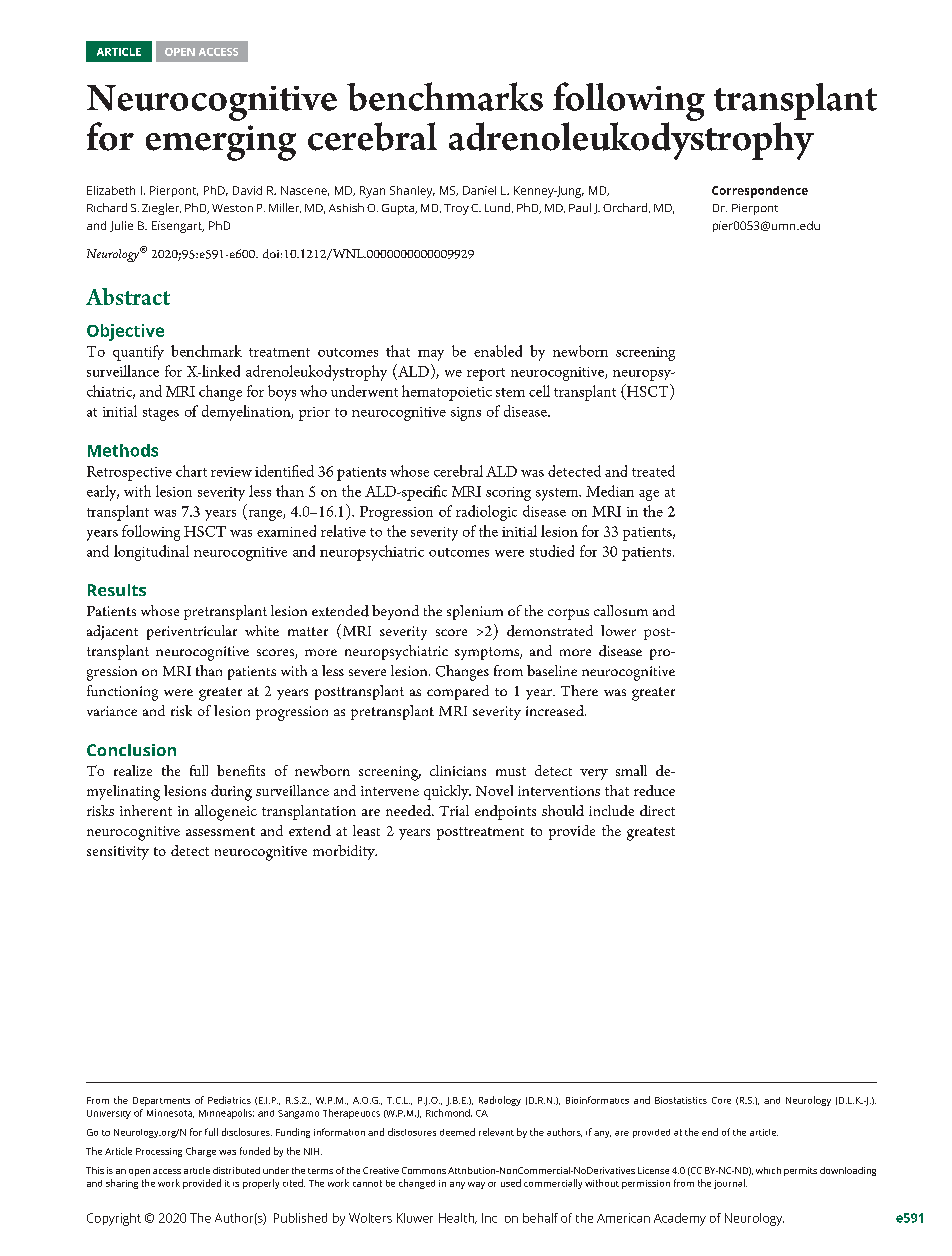 Image resolution: width=952 pixels, height=1256 pixels. Describe the element at coordinates (201, 1152) in the page. I see `Charge` at that location.
